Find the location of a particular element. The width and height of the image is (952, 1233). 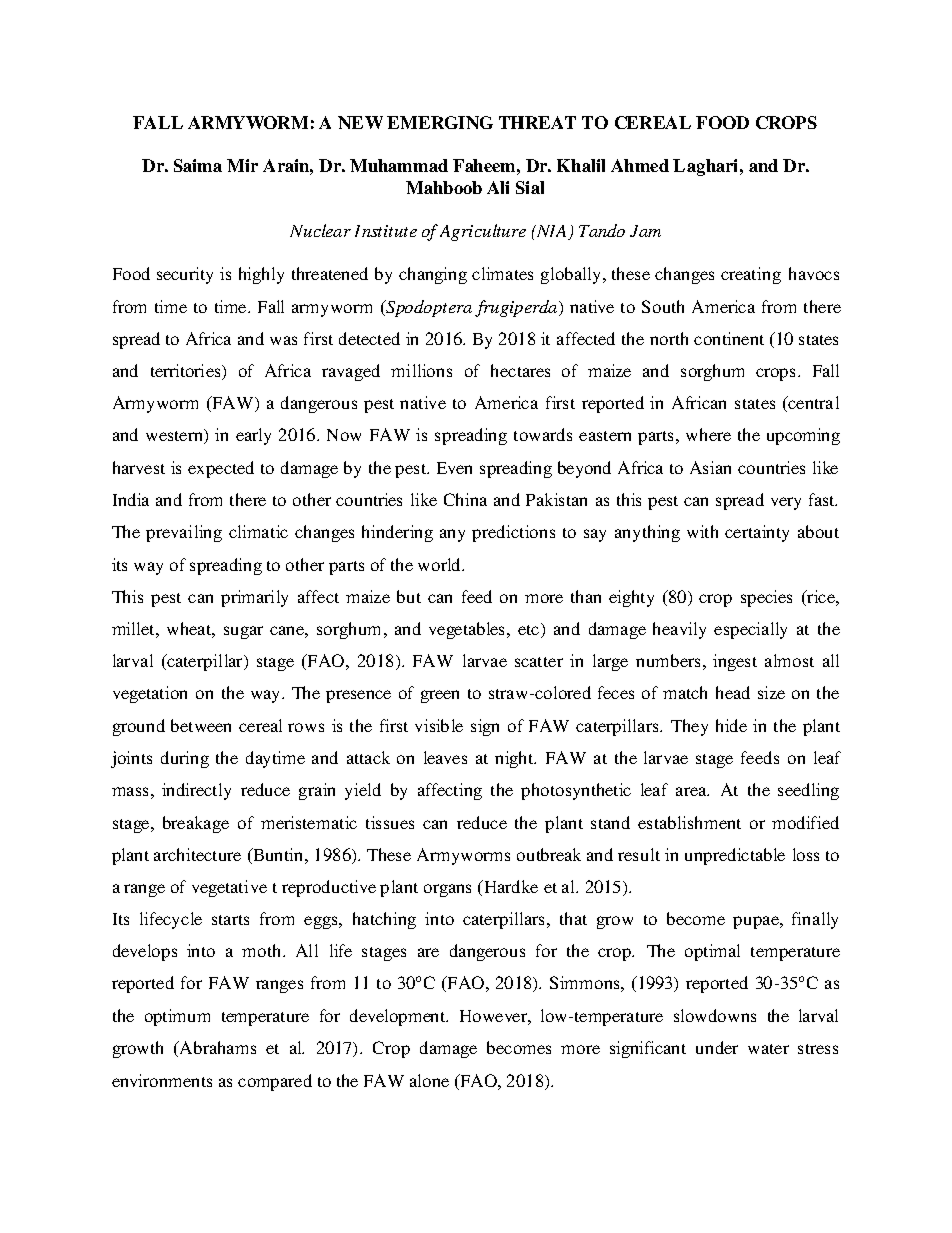

Saima is located at coordinates (198, 165).
